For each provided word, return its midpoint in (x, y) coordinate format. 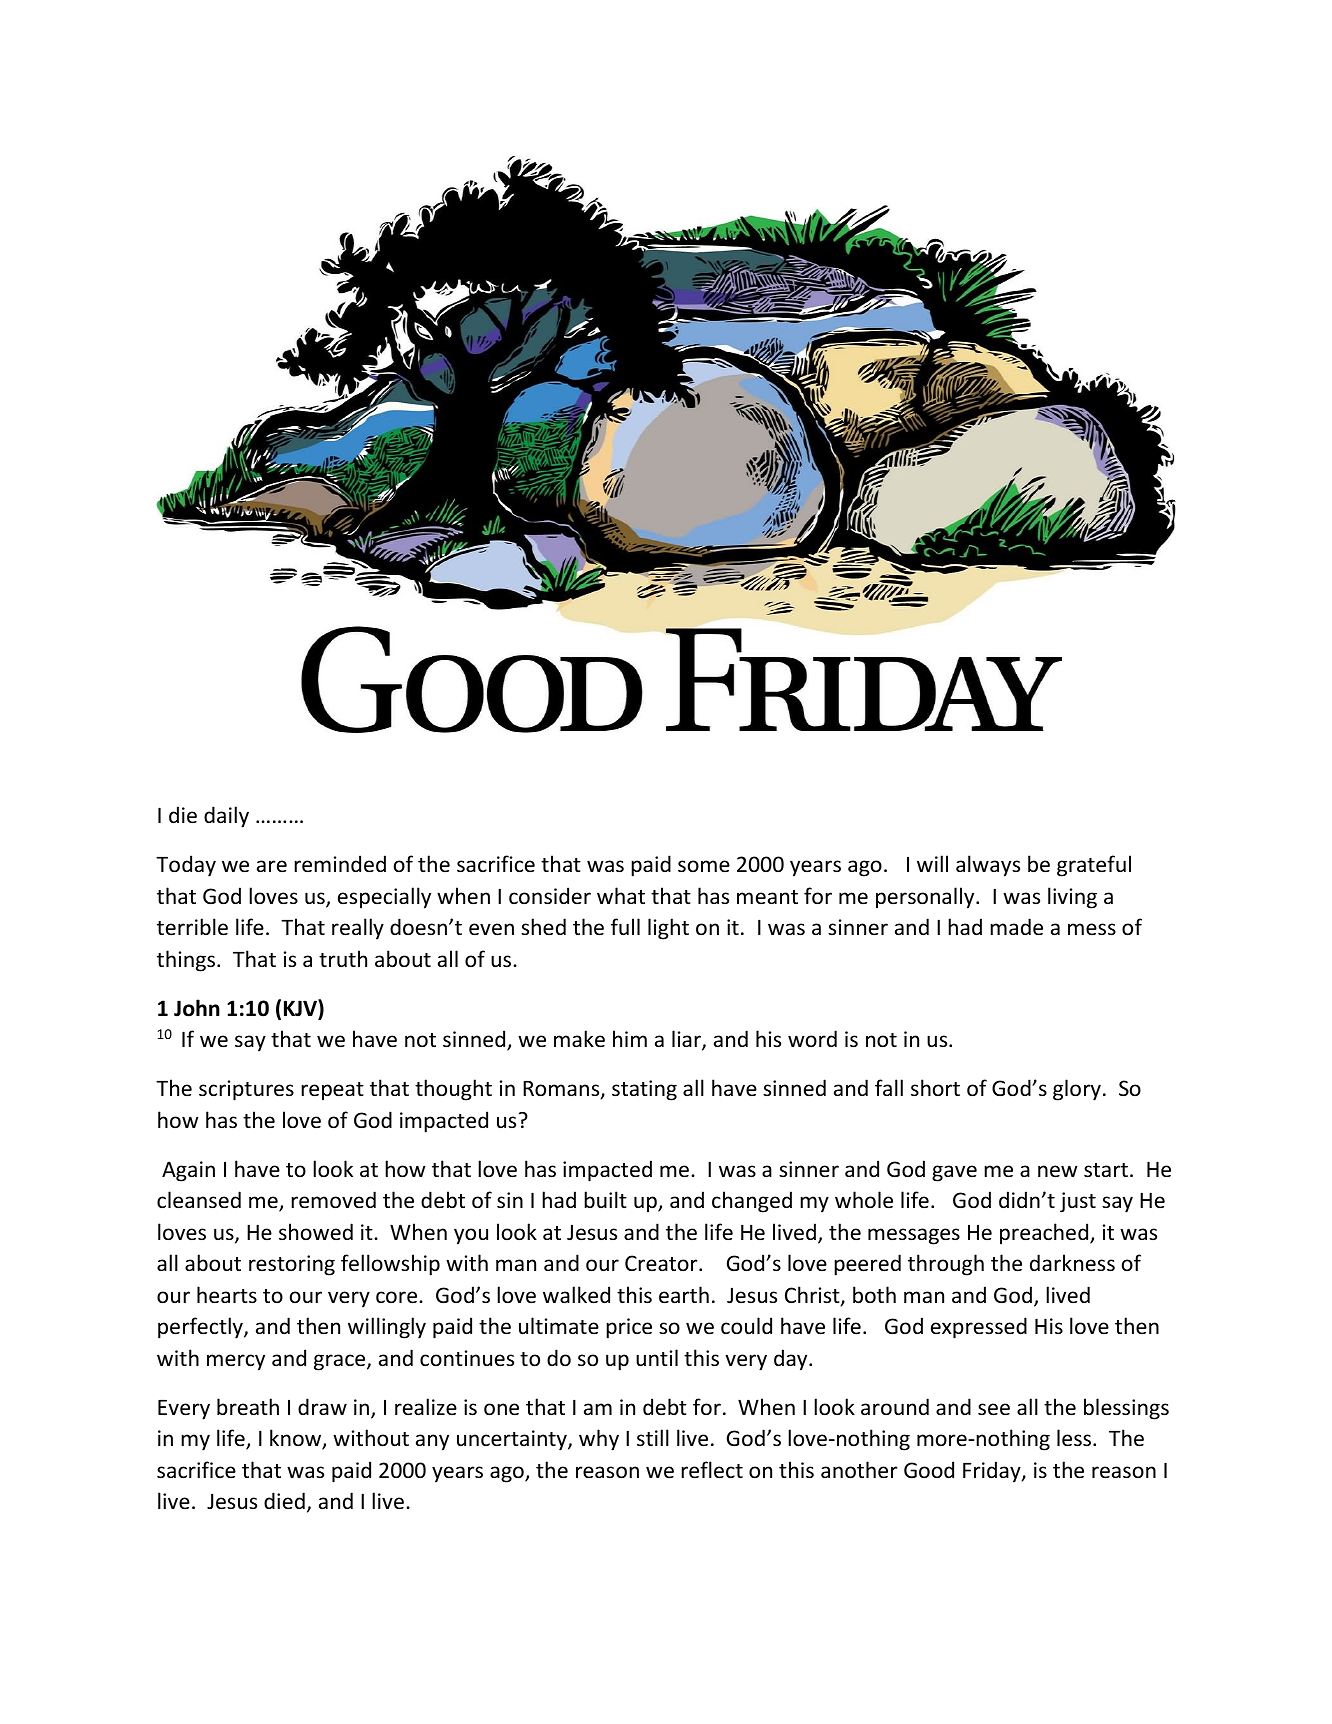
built (605, 1199)
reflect (712, 1470)
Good (929, 1470)
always (988, 866)
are (272, 866)
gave (954, 1173)
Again (188, 1171)
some (704, 866)
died (284, 1500)
